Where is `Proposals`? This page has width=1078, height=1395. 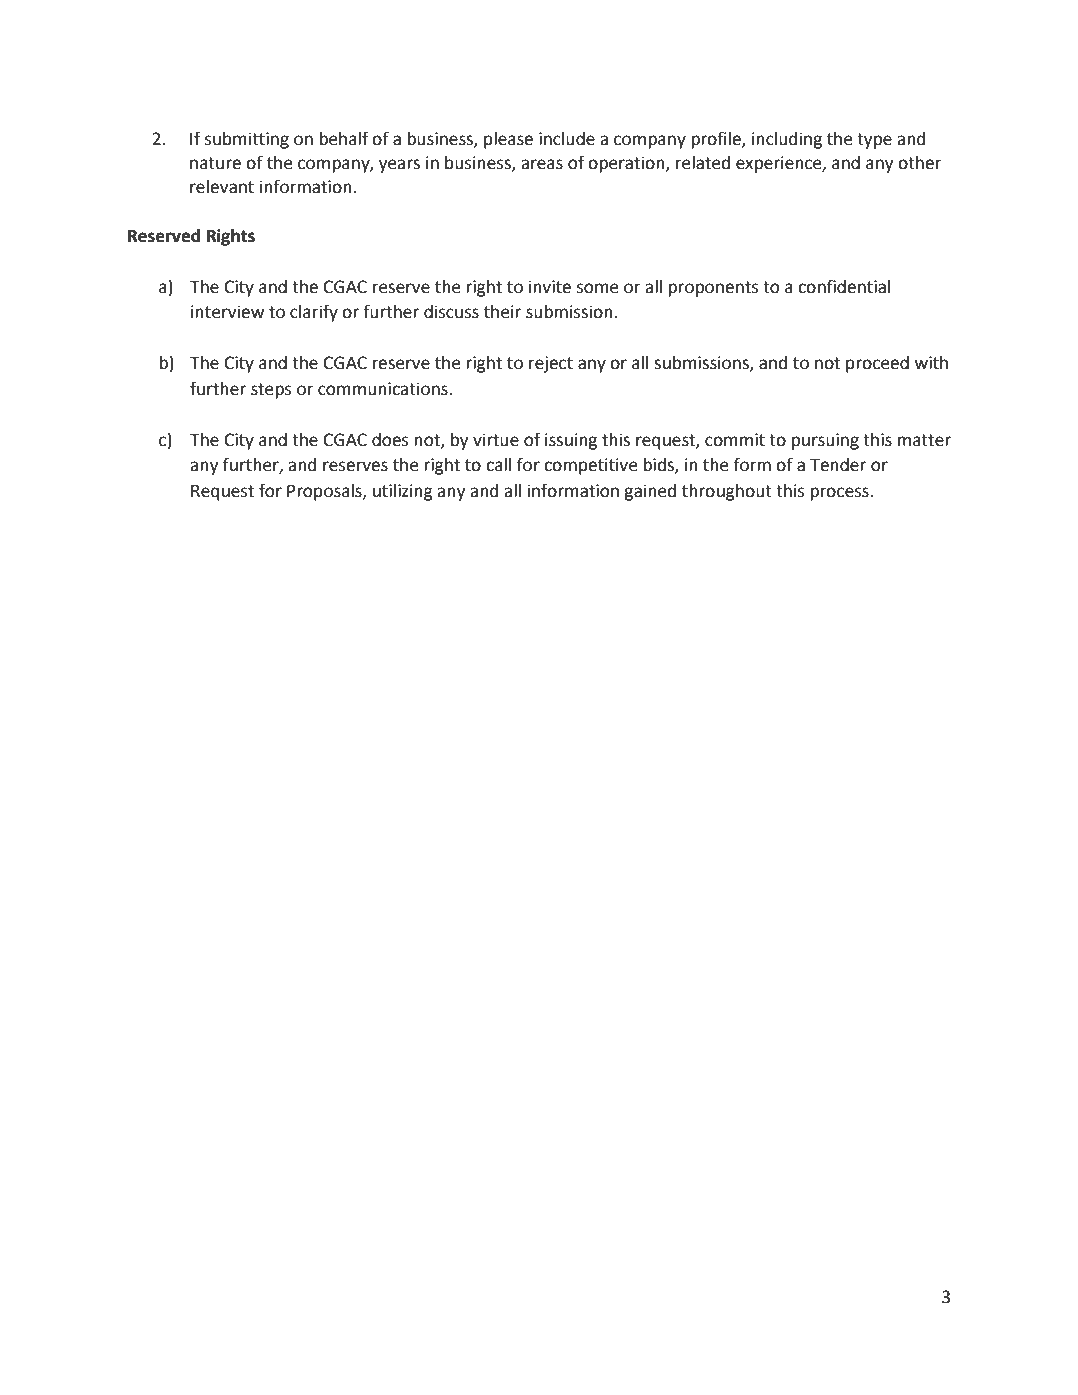 Proposals is located at coordinates (325, 492).
